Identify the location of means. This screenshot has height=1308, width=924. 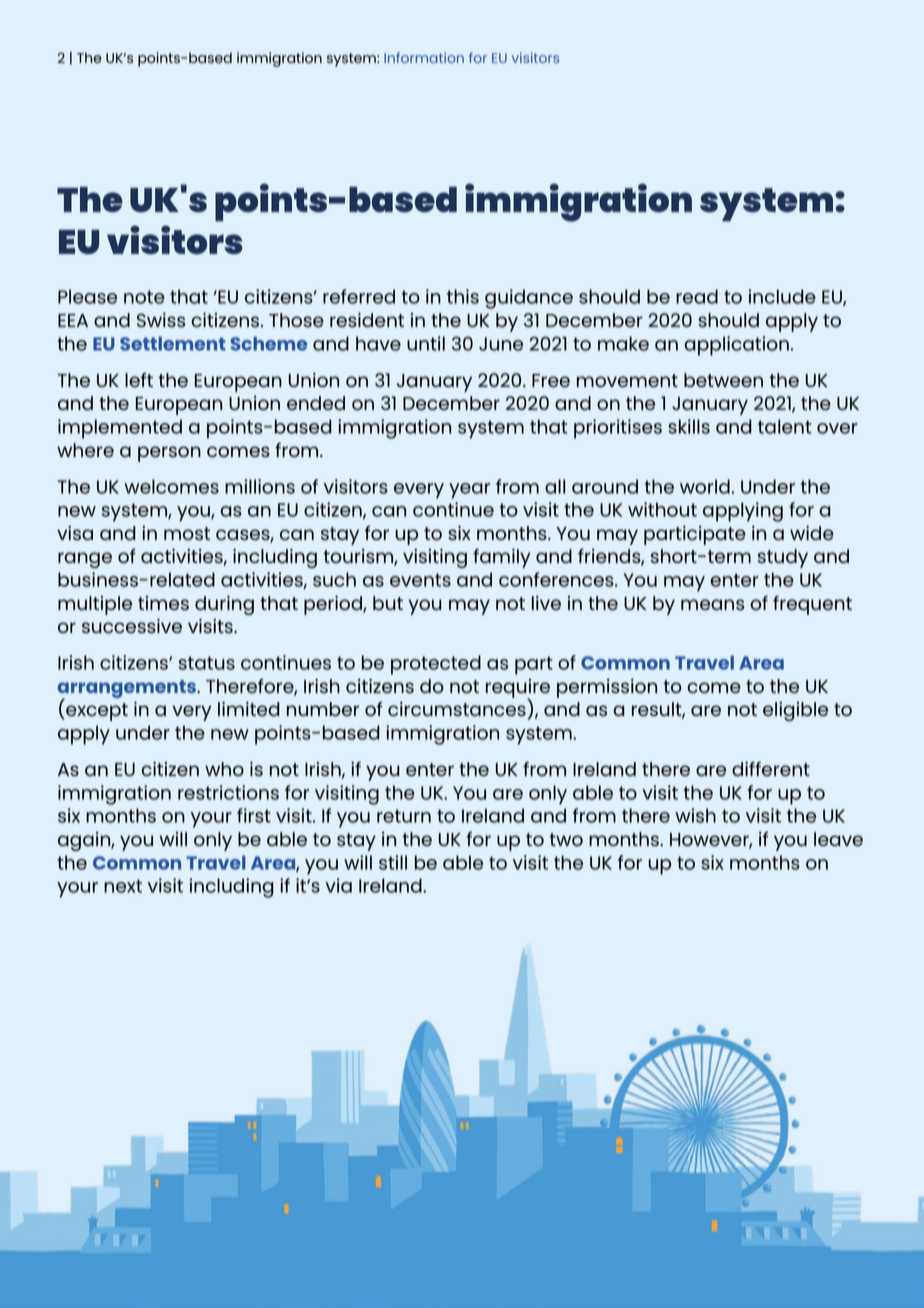
(712, 605).
